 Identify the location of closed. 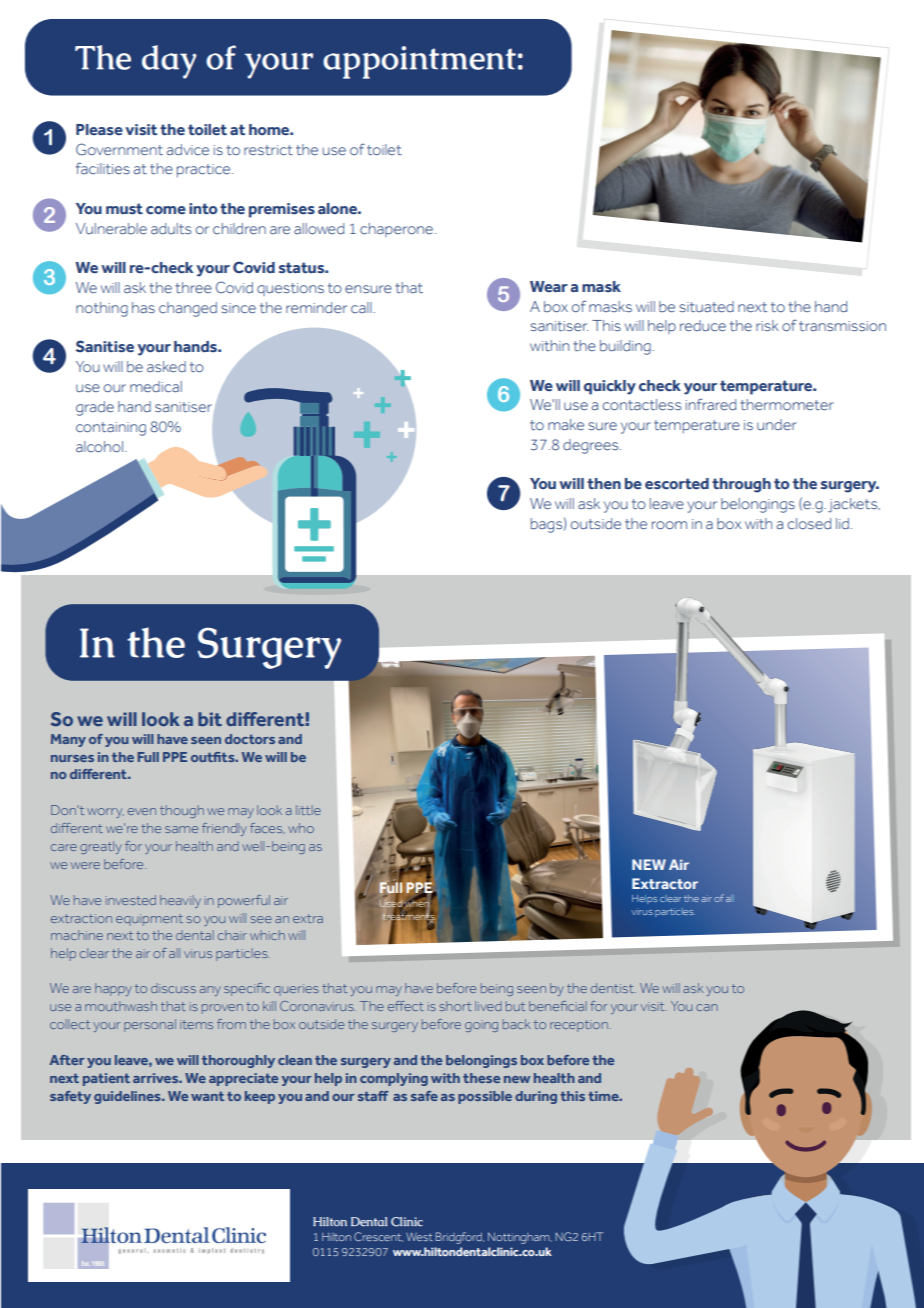
(809, 523).
